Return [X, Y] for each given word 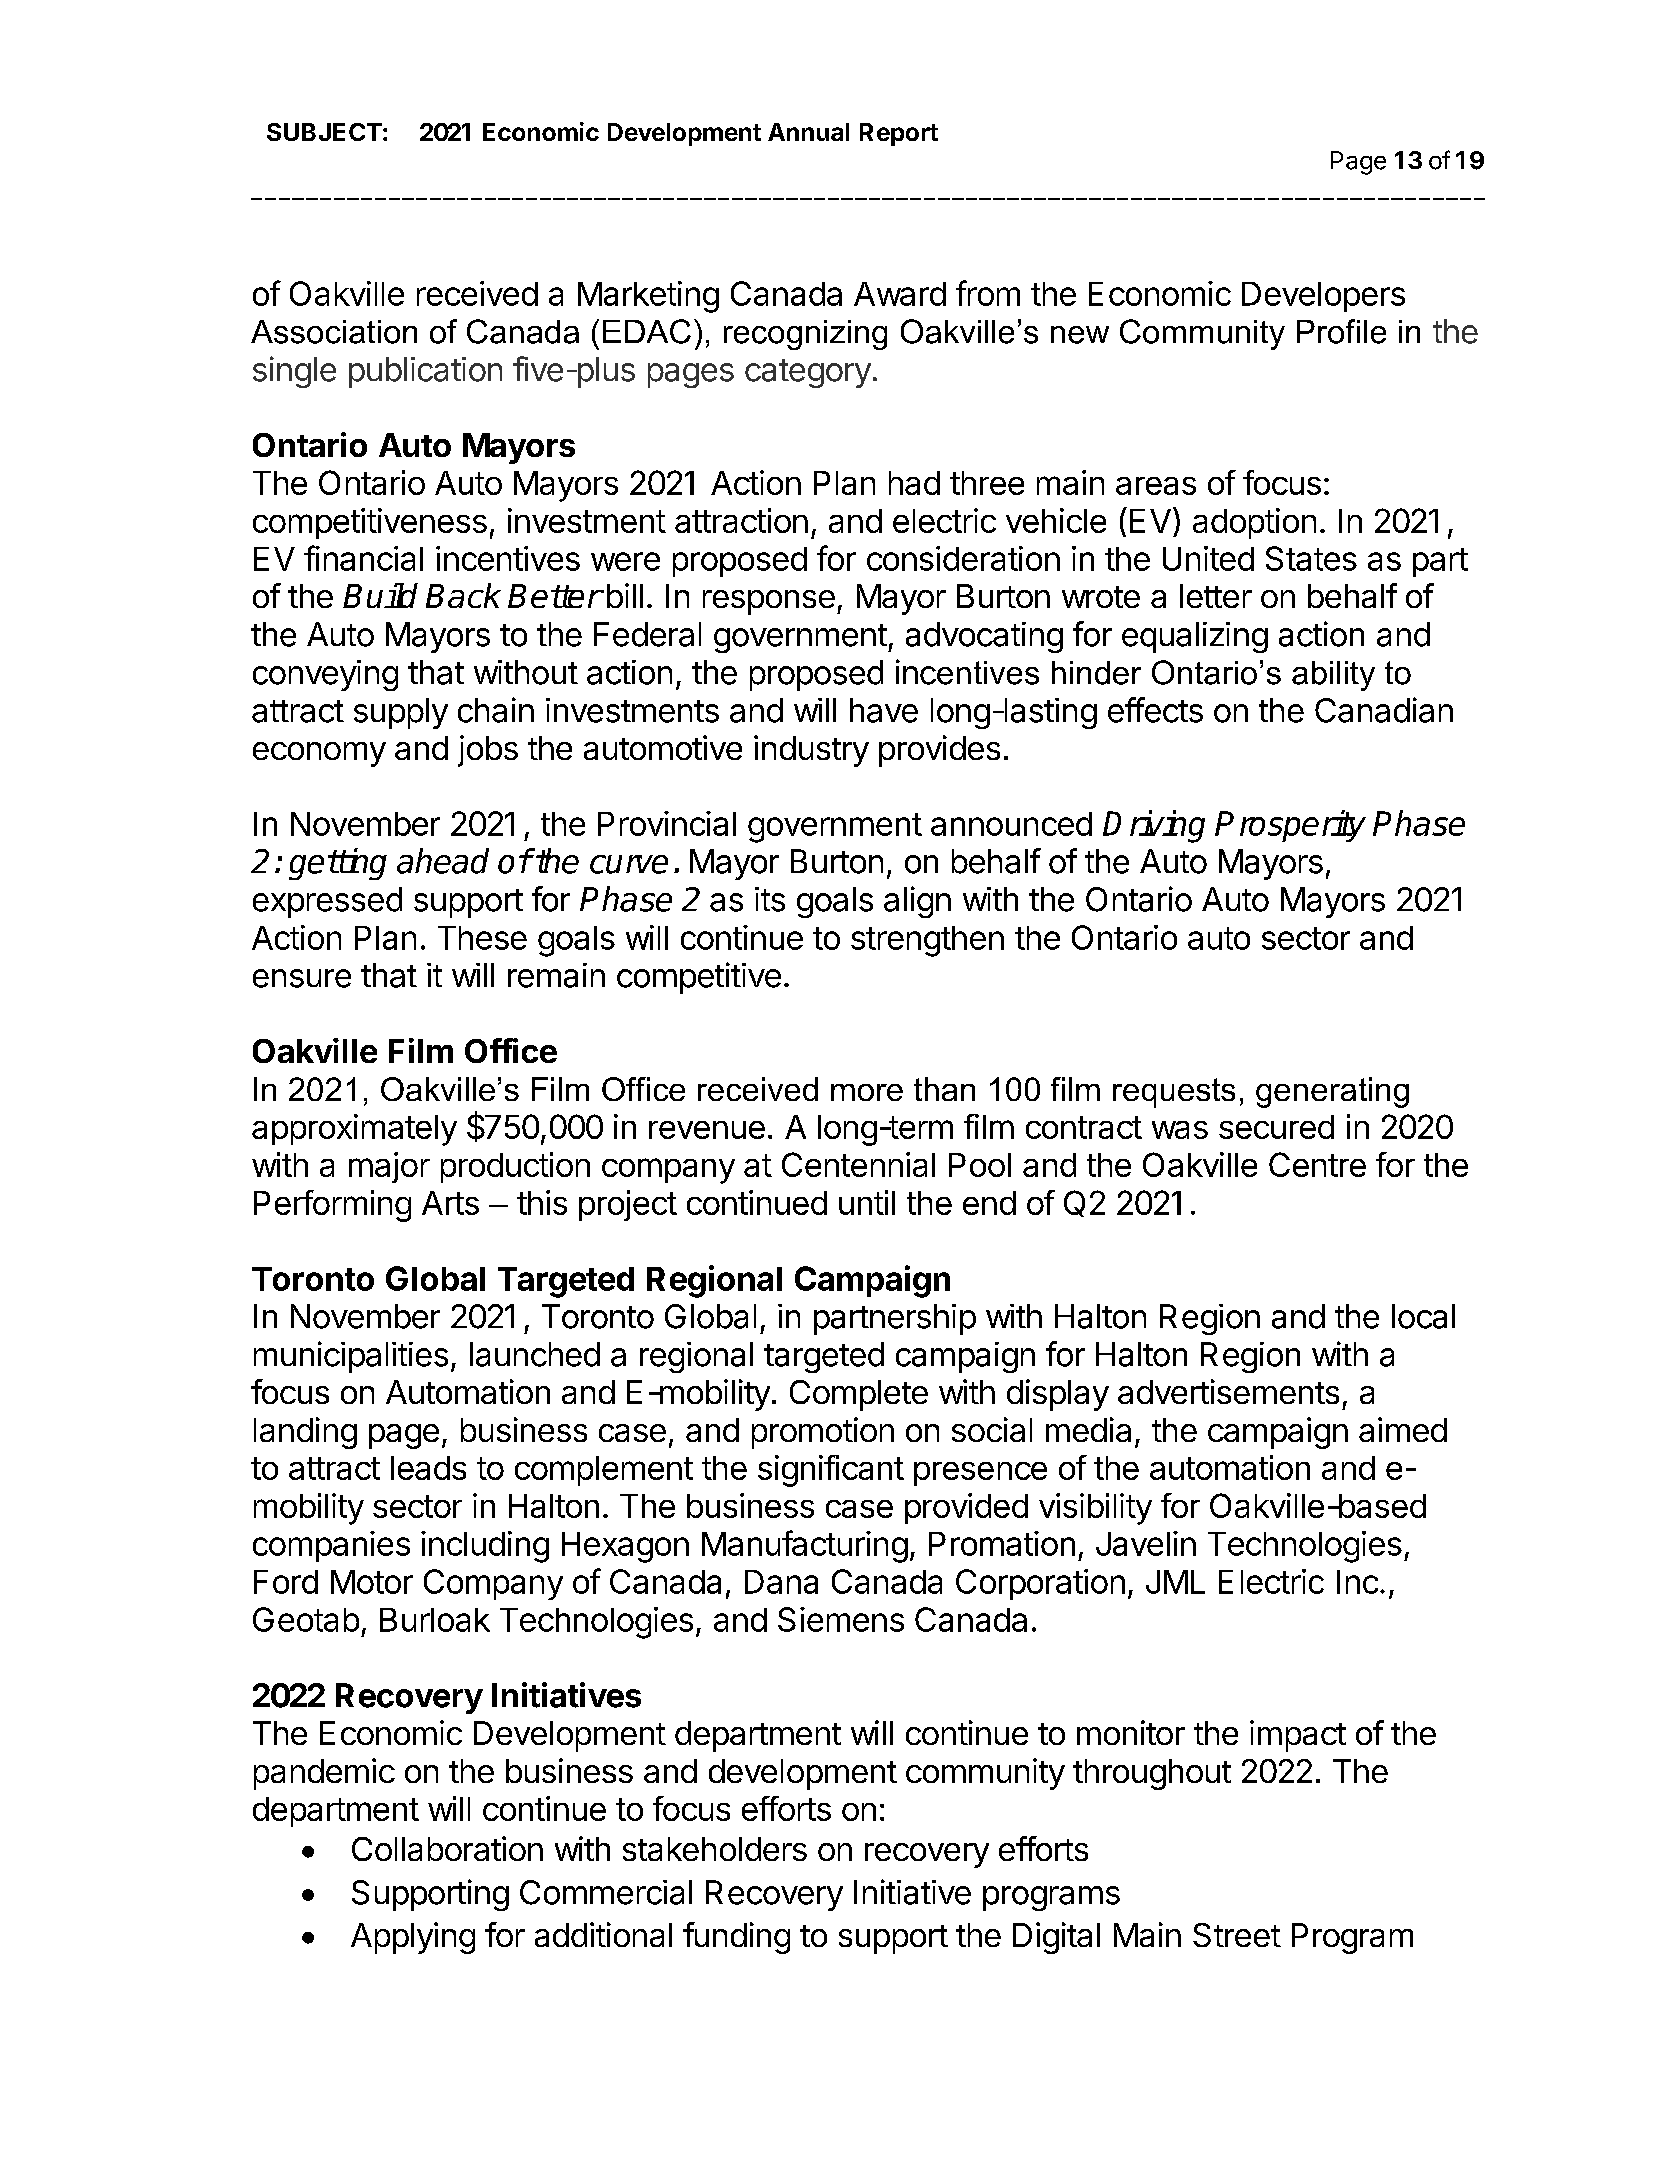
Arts [450, 1203]
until [867, 1202]
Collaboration [447, 1848]
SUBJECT [324, 132]
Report [899, 134]
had [914, 483]
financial [363, 558]
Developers [1323, 297]
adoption [1254, 523]
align [917, 902]
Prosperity [1290, 826]
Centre [1317, 1164]
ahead [443, 861]
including [485, 1547]
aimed [1403, 1429]
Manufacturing [805, 1546]
